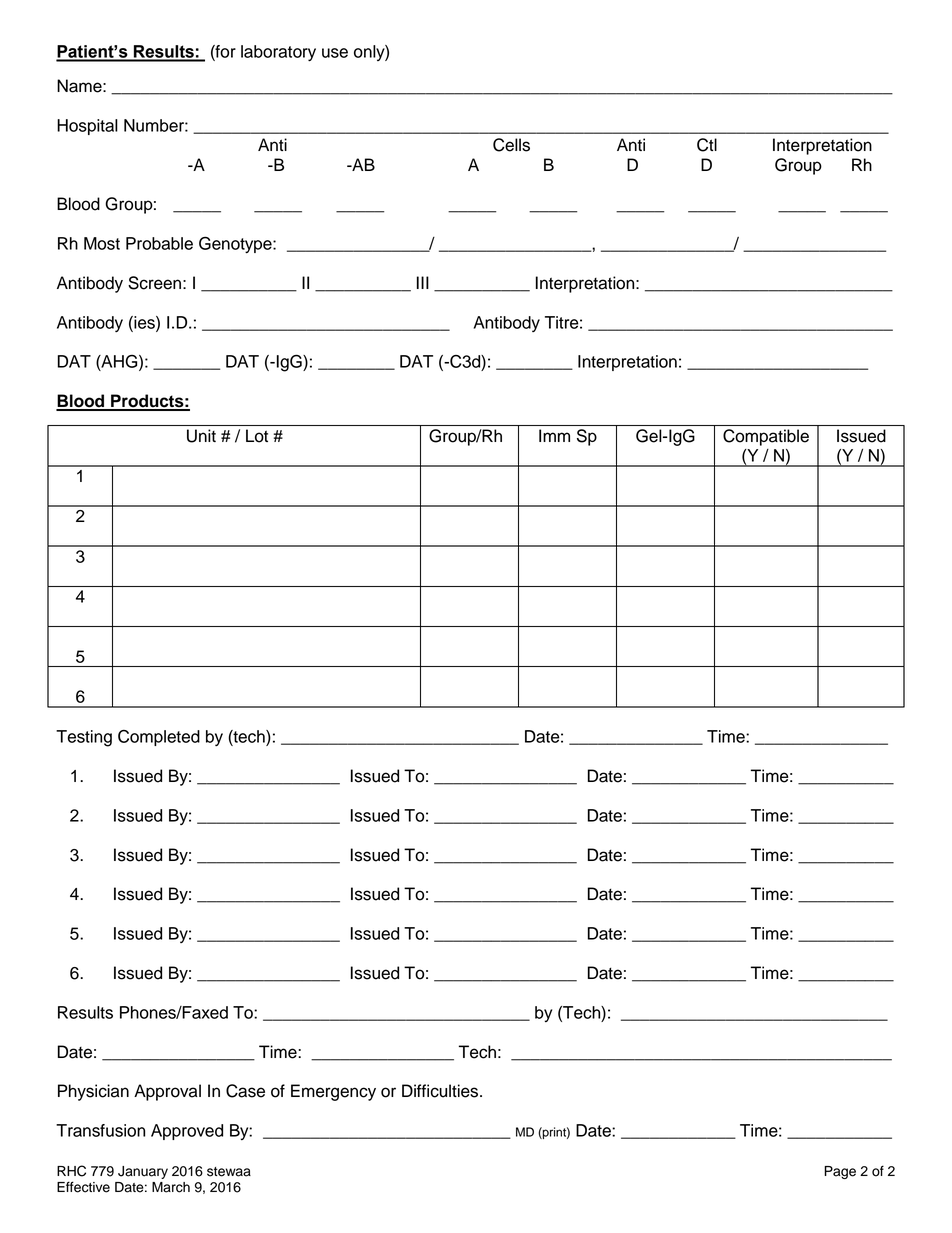  What do you see at coordinates (187, 1132) in the screenshot?
I see `Approved` at bounding box center [187, 1132].
